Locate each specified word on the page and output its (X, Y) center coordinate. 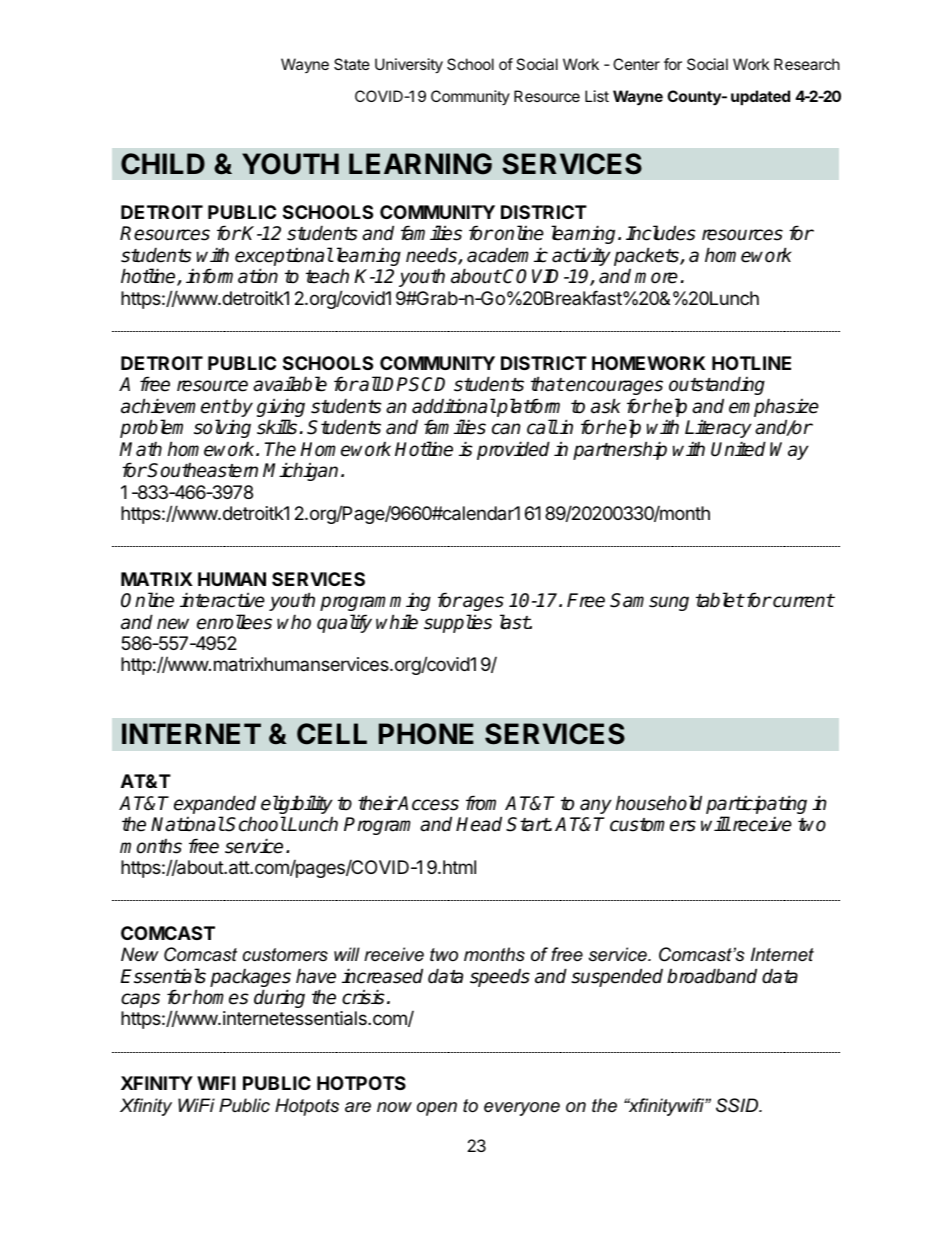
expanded (215, 806)
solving (222, 430)
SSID (738, 1105)
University (409, 66)
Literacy (718, 428)
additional (454, 406)
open (437, 1109)
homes (220, 997)
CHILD (163, 164)
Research (807, 64)
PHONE (426, 734)
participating (756, 806)
